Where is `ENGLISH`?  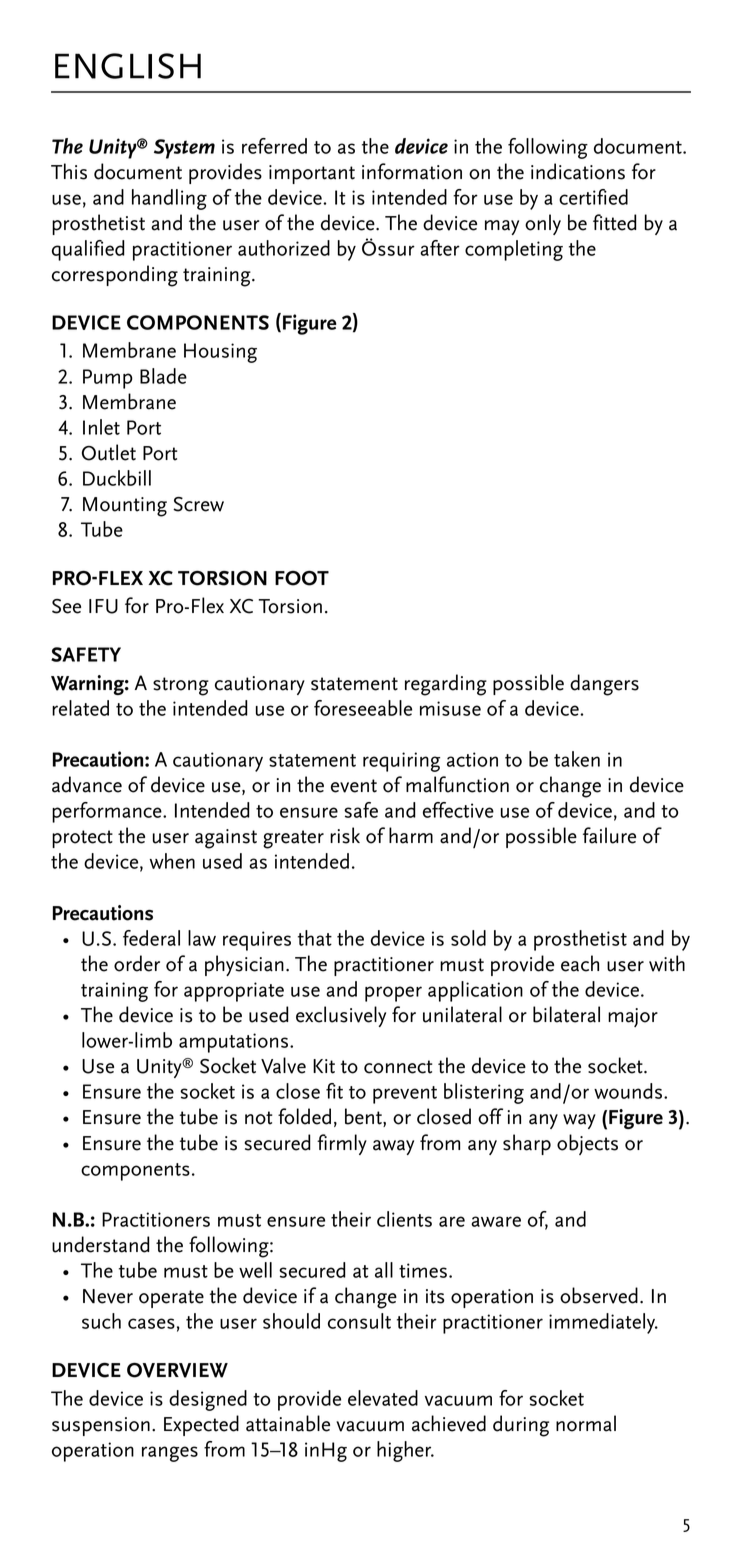
ENGLISH is located at coordinates (128, 66).
